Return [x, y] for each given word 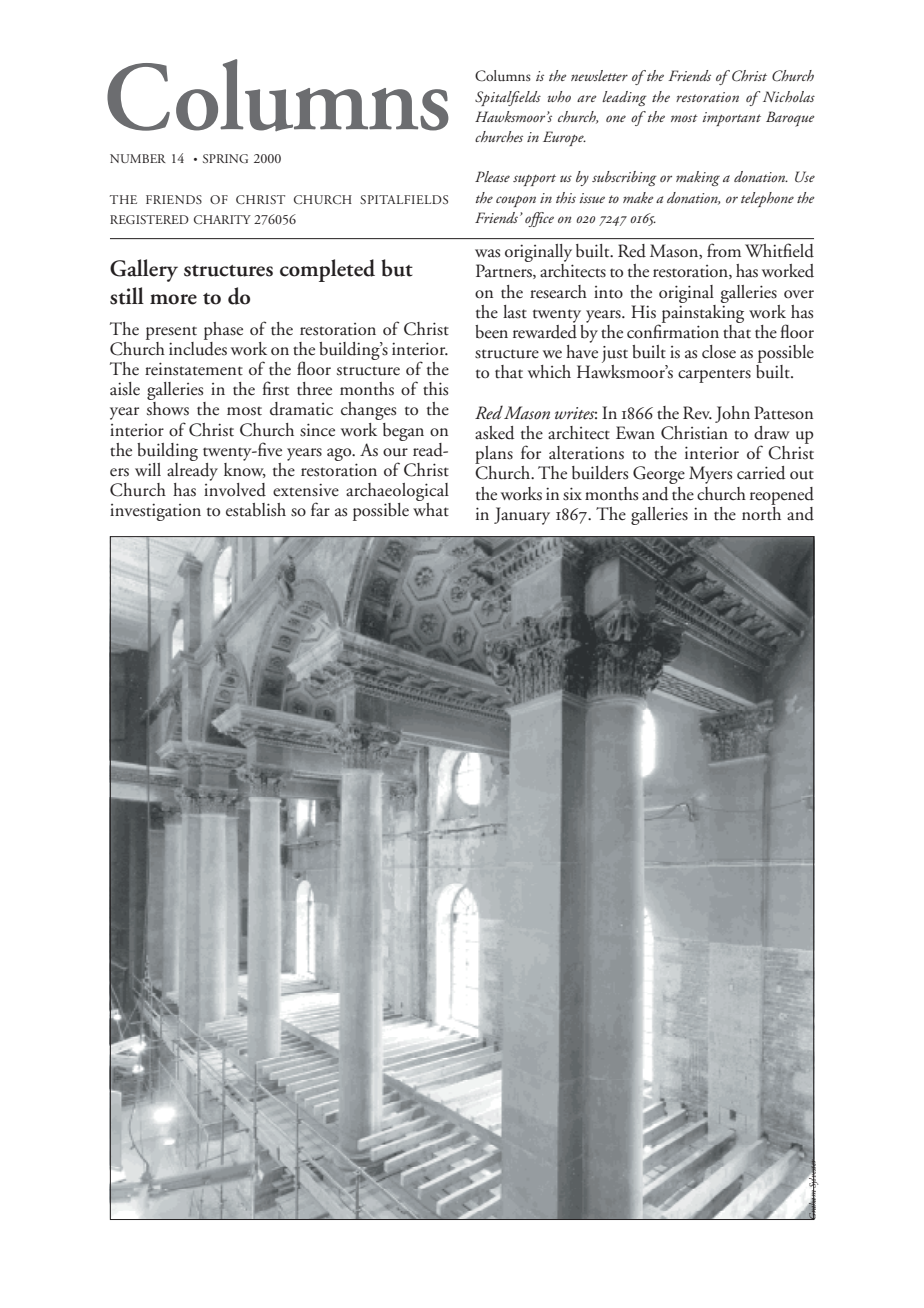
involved [235, 488]
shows [168, 407]
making [698, 178]
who [559, 96]
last [515, 312]
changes [368, 411]
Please [492, 176]
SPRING [225, 158]
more [173, 299]
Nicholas [789, 96]
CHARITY [222, 219]
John [732, 414]
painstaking [703, 312]
